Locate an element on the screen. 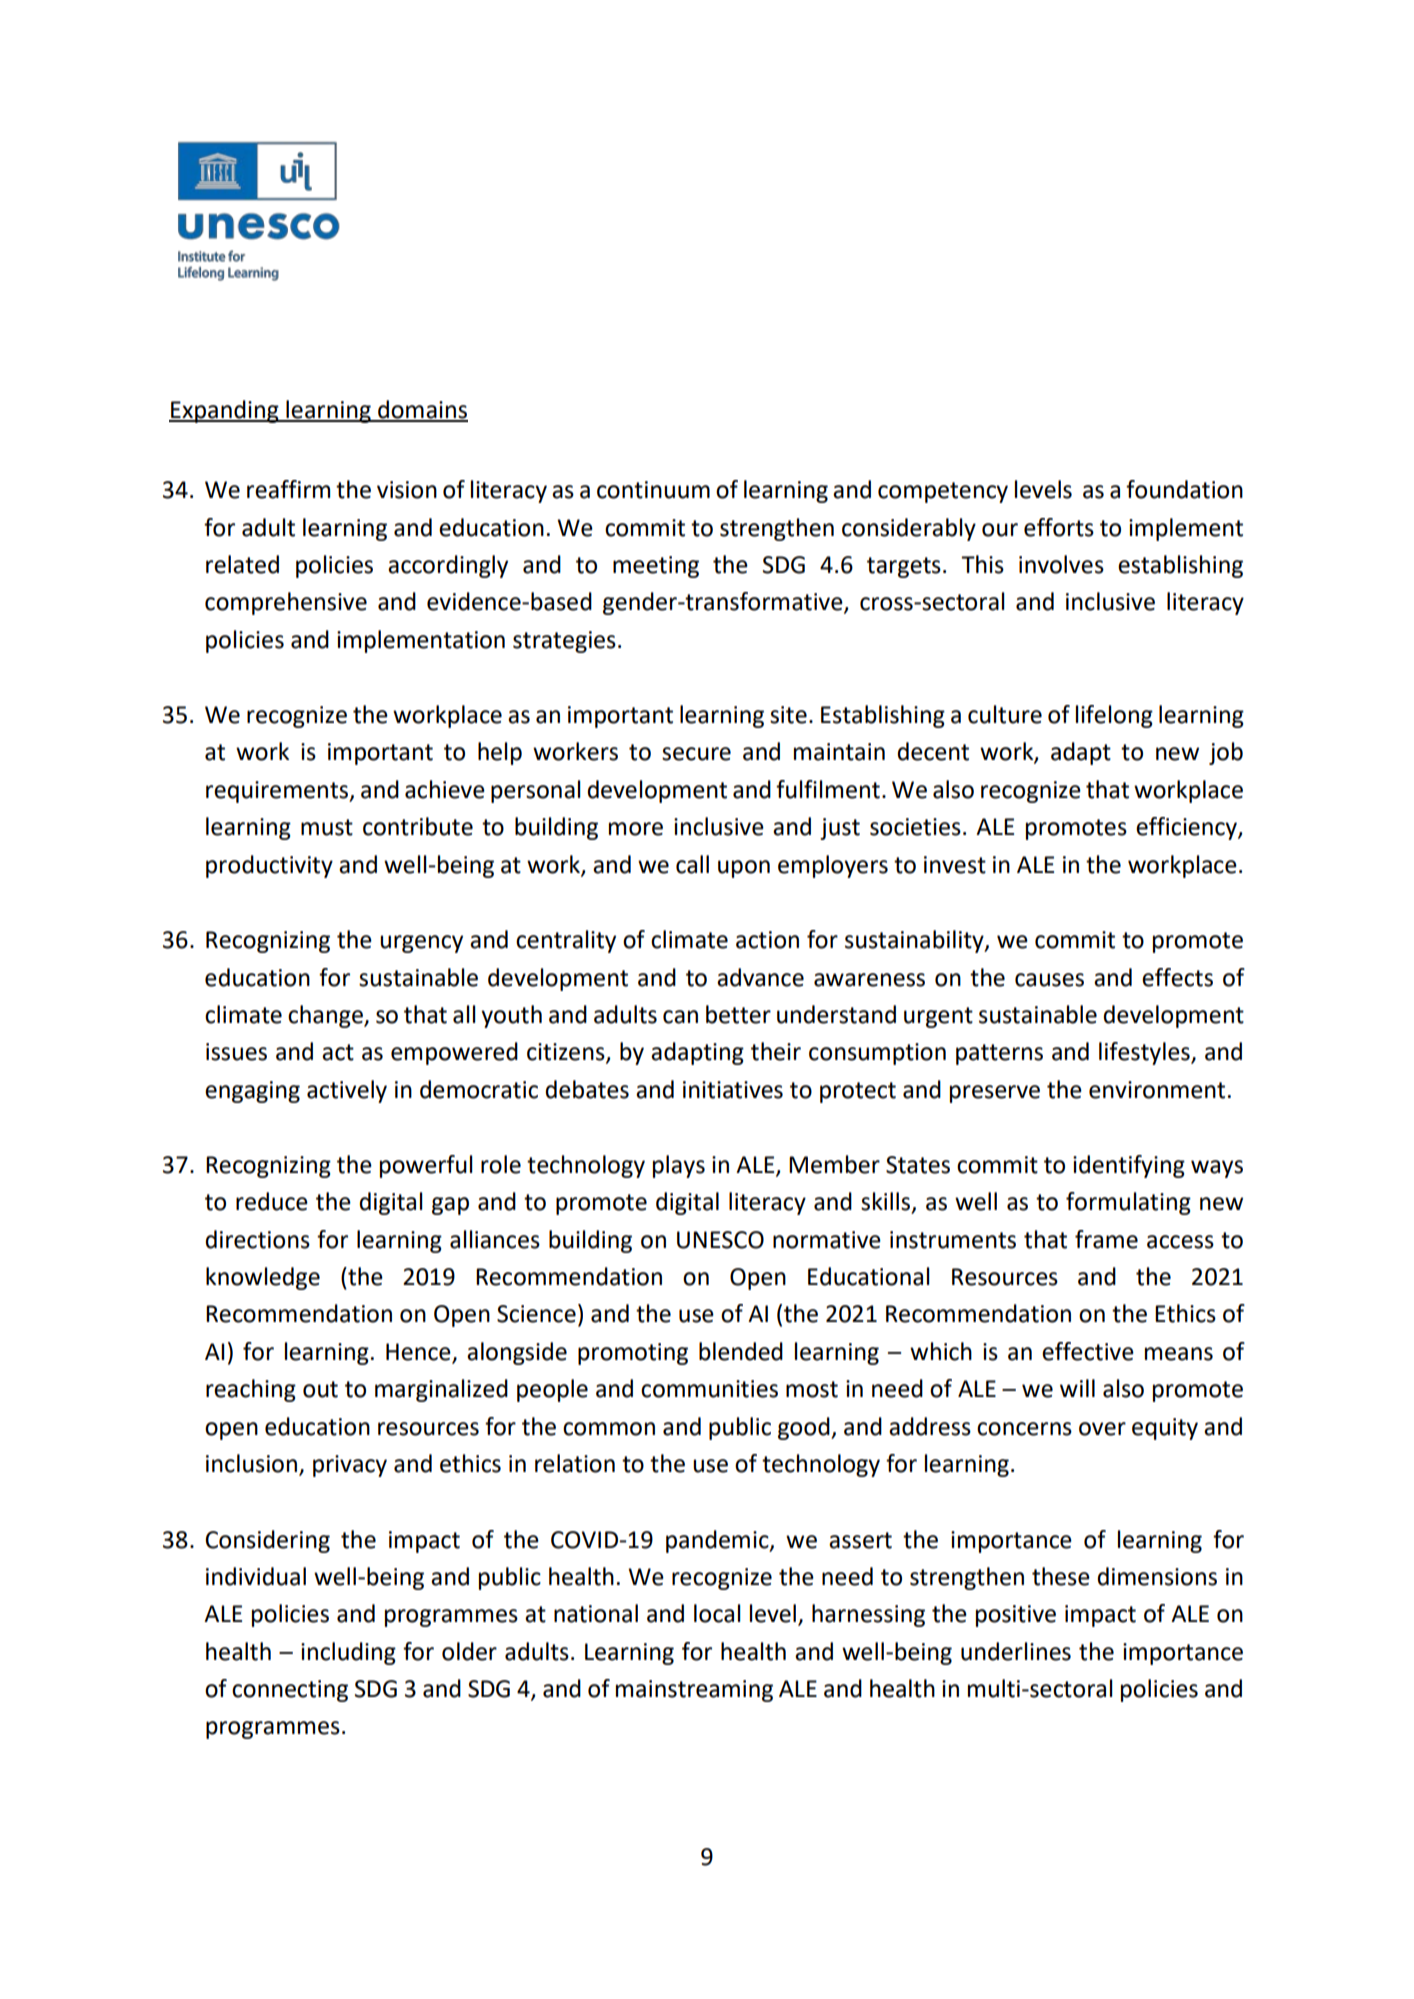  lifelong is located at coordinates (1114, 716).
